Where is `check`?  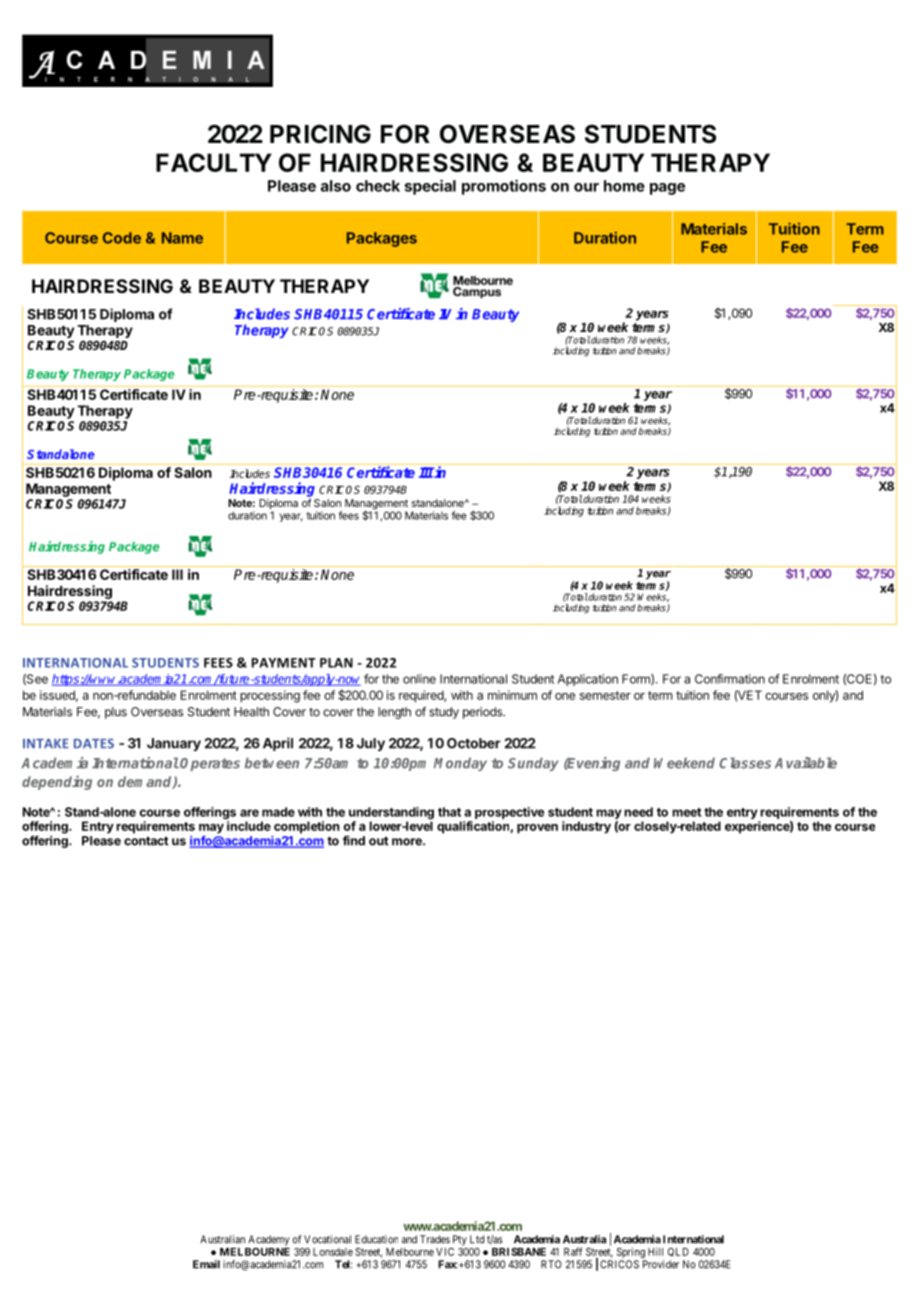 check is located at coordinates (378, 186).
